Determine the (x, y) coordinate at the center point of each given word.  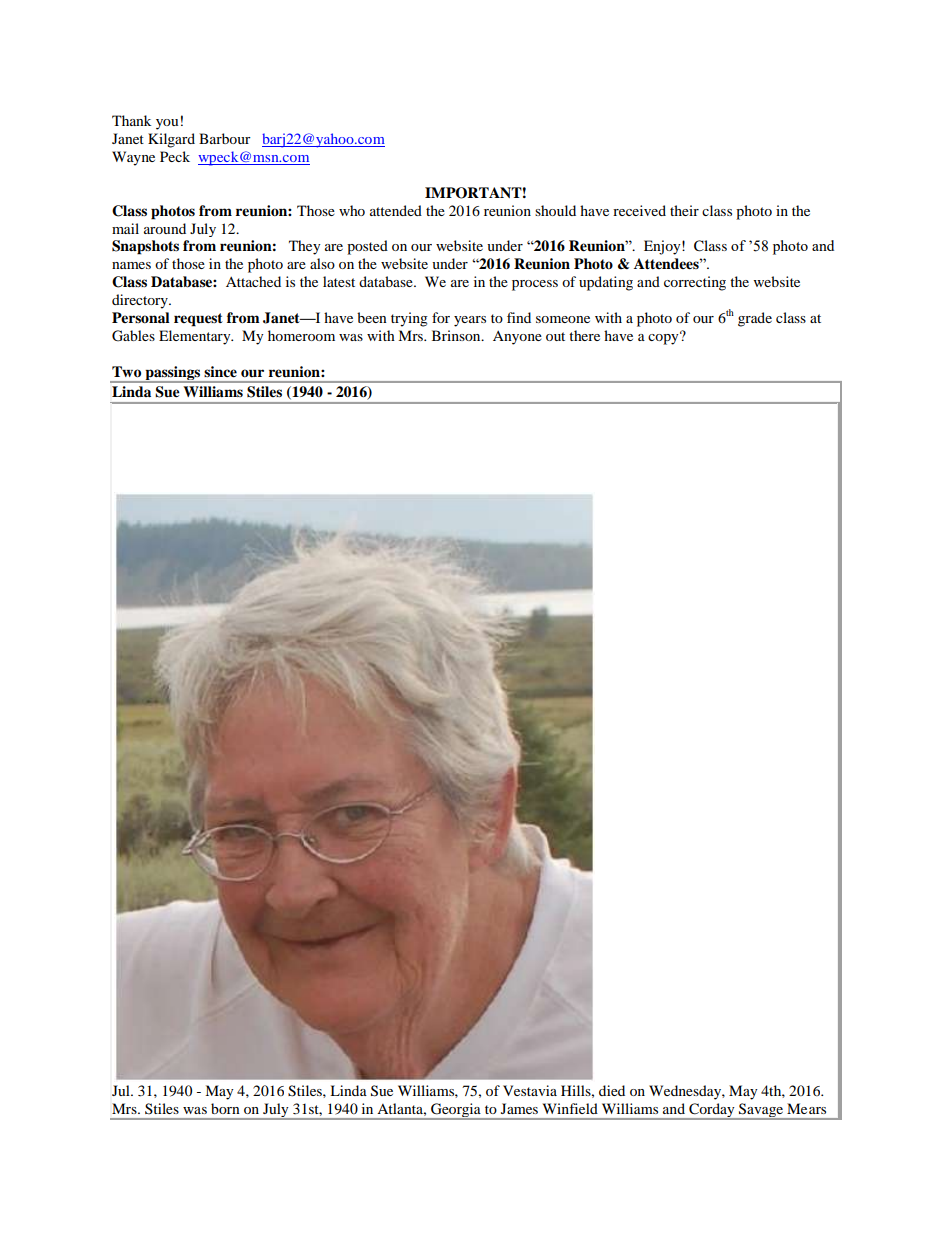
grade (755, 319)
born (225, 1108)
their (684, 210)
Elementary (196, 337)
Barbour (225, 138)
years (470, 321)
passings (173, 374)
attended (396, 210)
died (612, 1090)
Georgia (456, 1111)
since (220, 371)
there (584, 335)
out (555, 336)
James (519, 1108)
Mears (806, 1108)
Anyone (517, 338)
